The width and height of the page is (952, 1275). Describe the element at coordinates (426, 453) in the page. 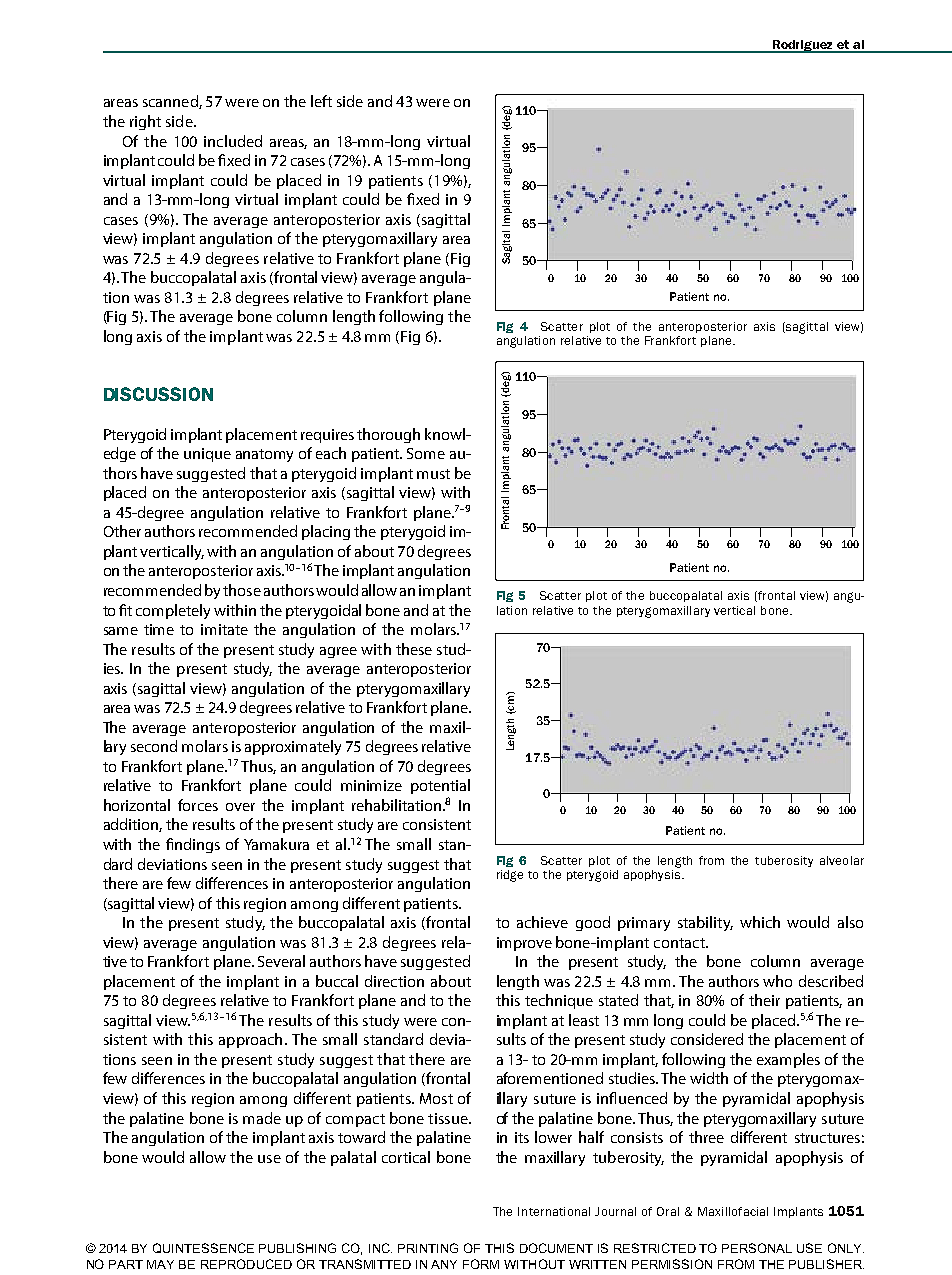

I see `Some` at that location.
